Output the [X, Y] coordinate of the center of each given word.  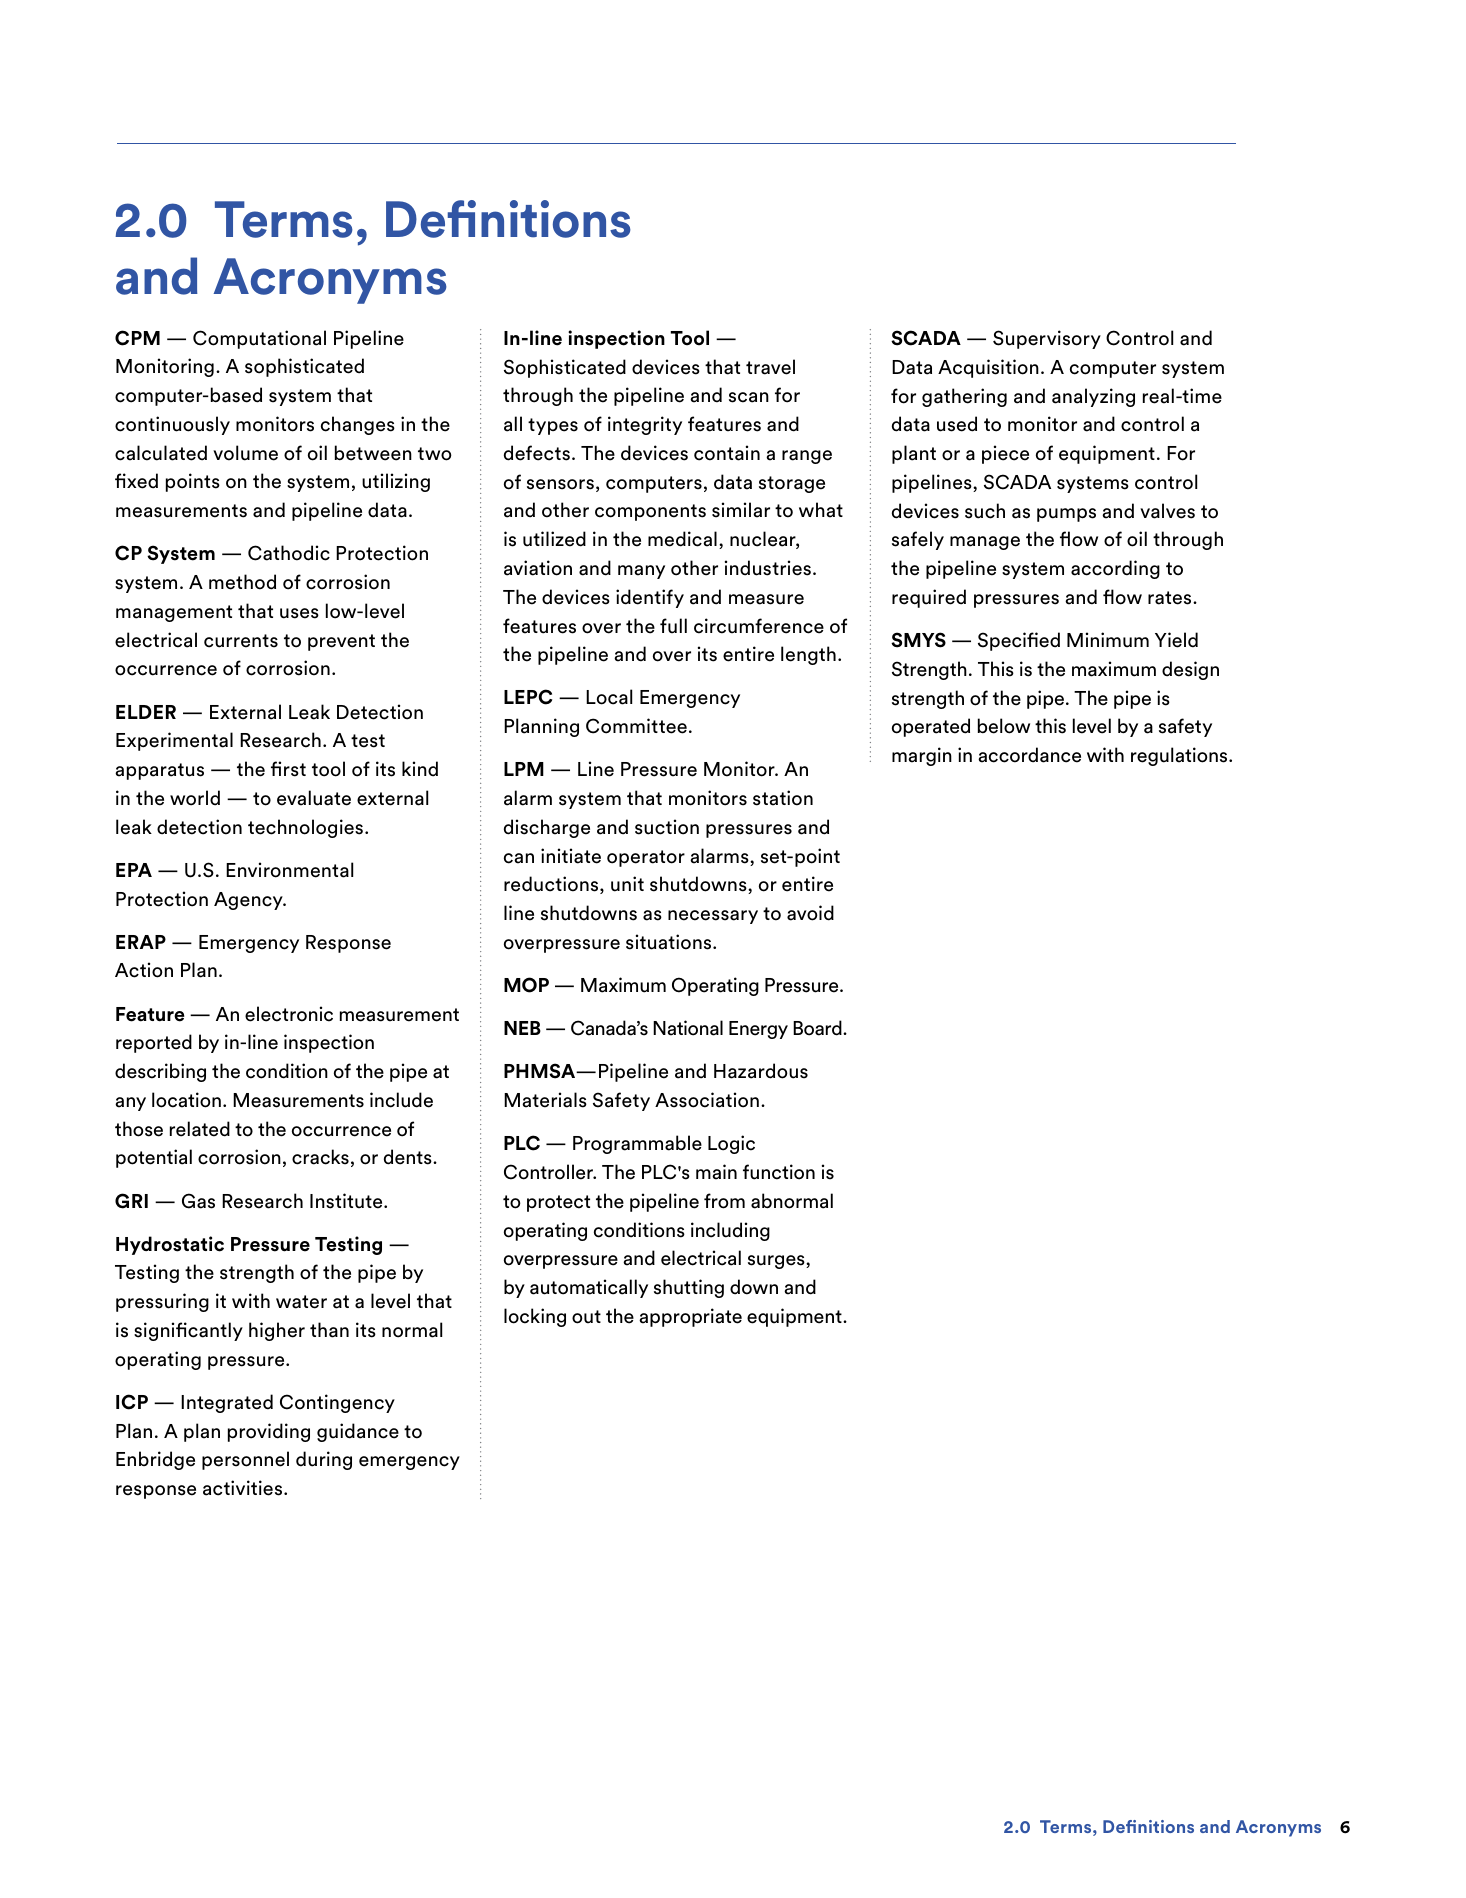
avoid [810, 913]
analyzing [1093, 397]
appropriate [690, 1317]
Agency [249, 901]
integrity [645, 425]
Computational [259, 339]
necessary [713, 917]
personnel [245, 1460]
